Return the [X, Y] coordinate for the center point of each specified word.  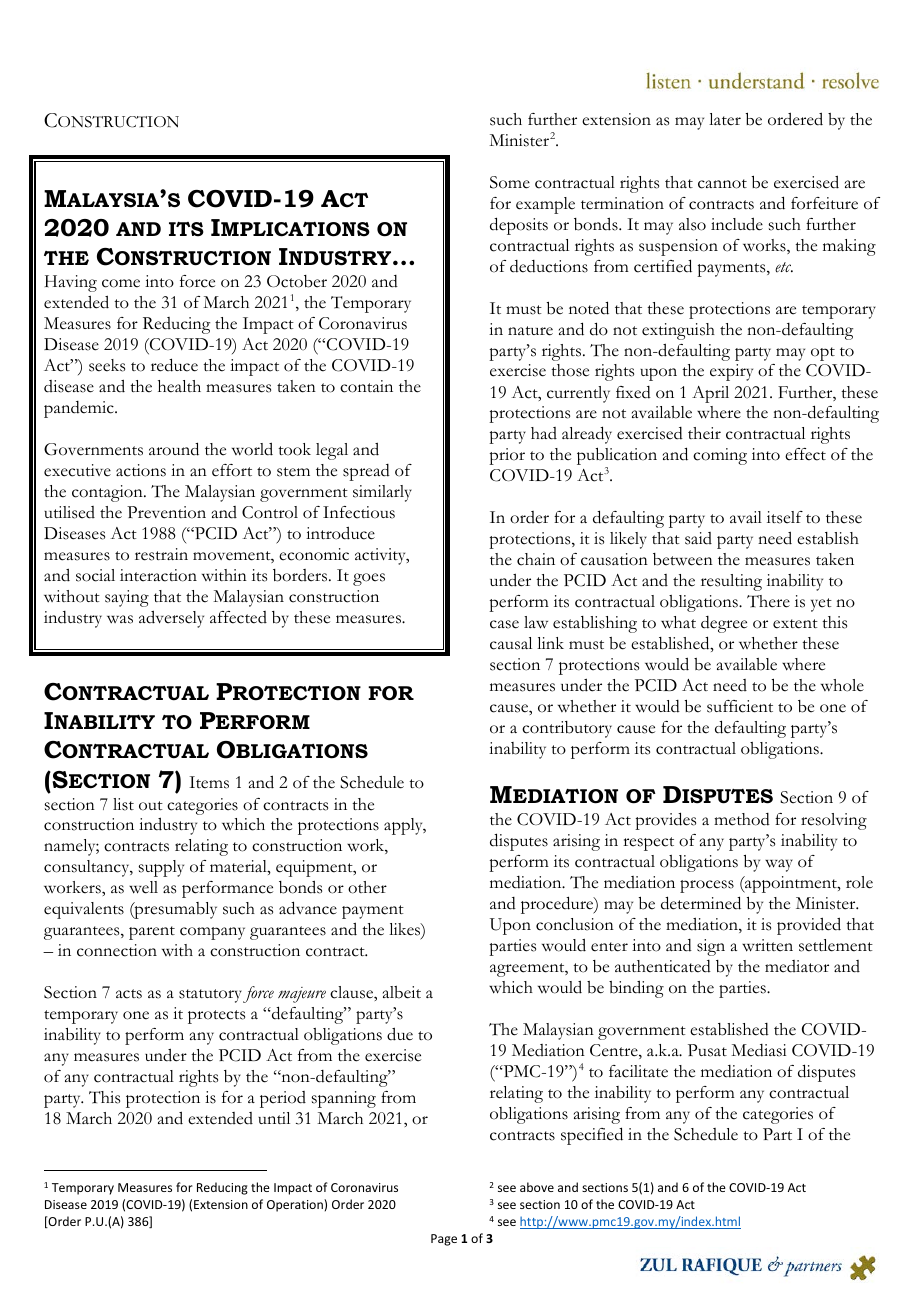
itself [785, 517]
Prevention [166, 512]
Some [510, 182]
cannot [722, 184]
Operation [296, 1205]
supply [161, 868]
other [367, 887]
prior [507, 456]
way [779, 865]
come [121, 283]
